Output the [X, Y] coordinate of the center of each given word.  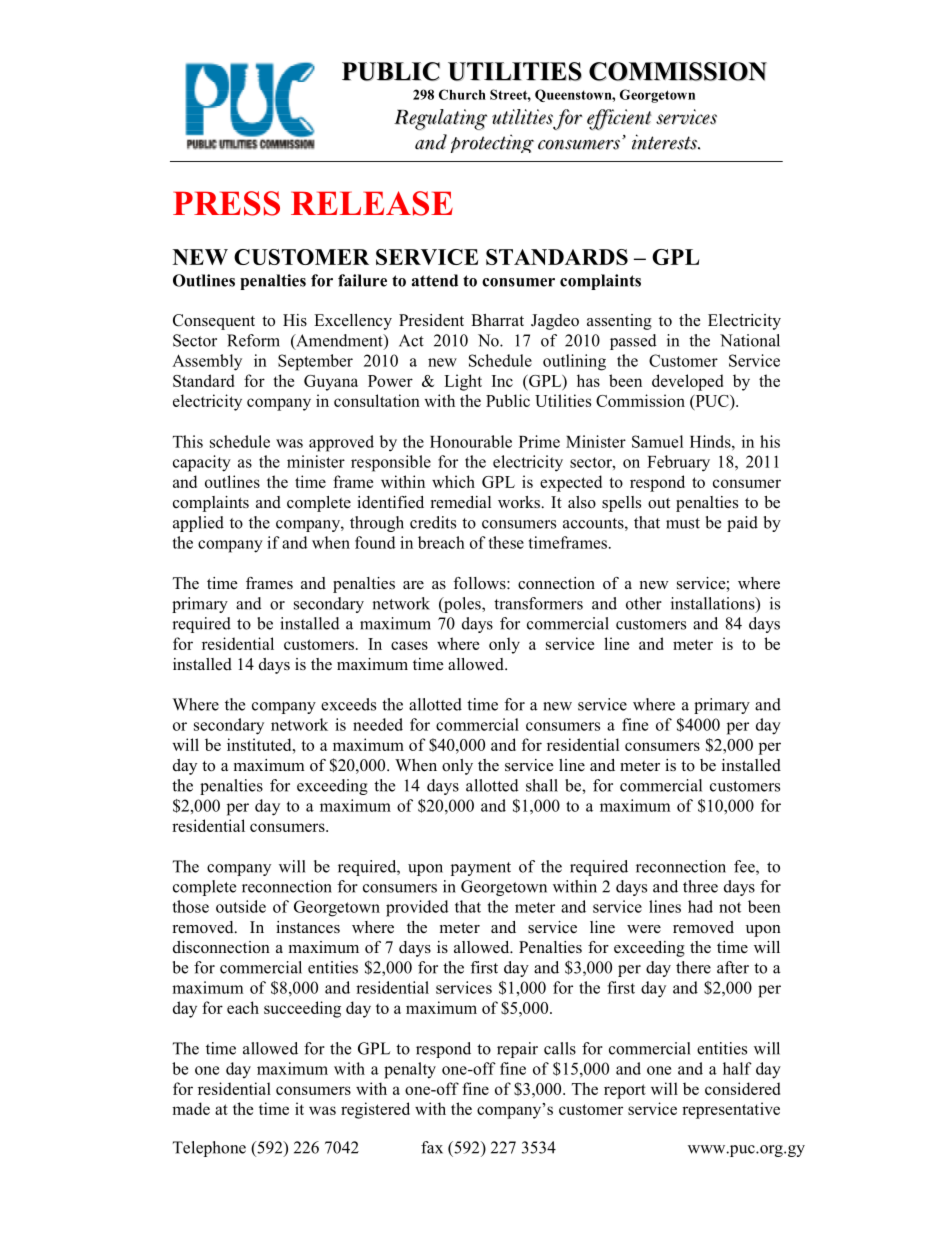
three [700, 886]
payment [481, 869]
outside [241, 906]
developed [687, 382]
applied [198, 524]
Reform [253, 340]
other [644, 603]
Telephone [209, 1149]
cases [409, 645]
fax [432, 1147]
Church [462, 94]
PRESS [226, 203]
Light [463, 382]
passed [633, 342]
